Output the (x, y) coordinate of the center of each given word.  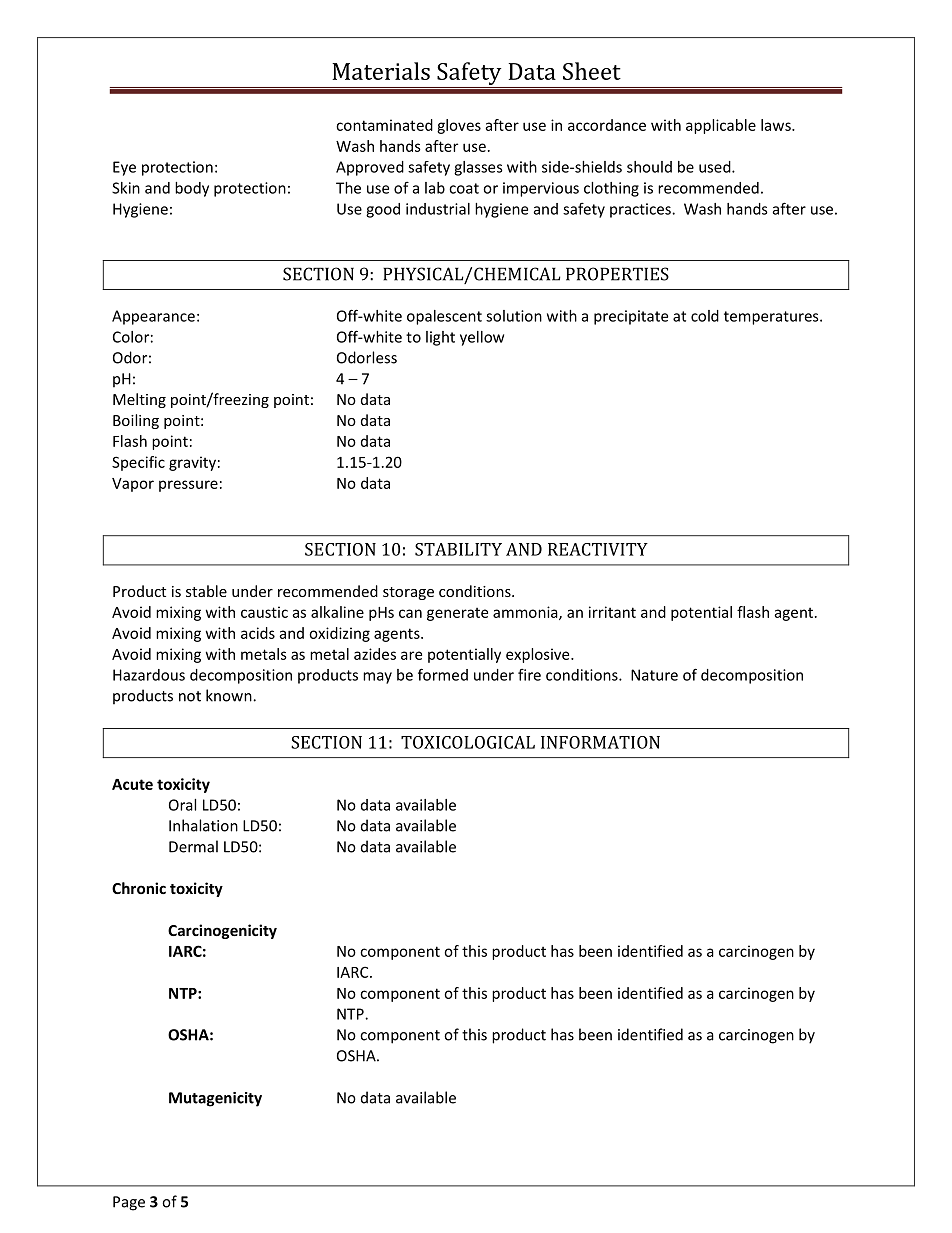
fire (529, 674)
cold (705, 316)
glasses (478, 168)
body (192, 189)
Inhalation (203, 825)
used (716, 167)
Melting (139, 400)
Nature (654, 675)
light (440, 338)
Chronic (139, 888)
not (190, 696)
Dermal (193, 846)
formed (443, 674)
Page (129, 1203)
